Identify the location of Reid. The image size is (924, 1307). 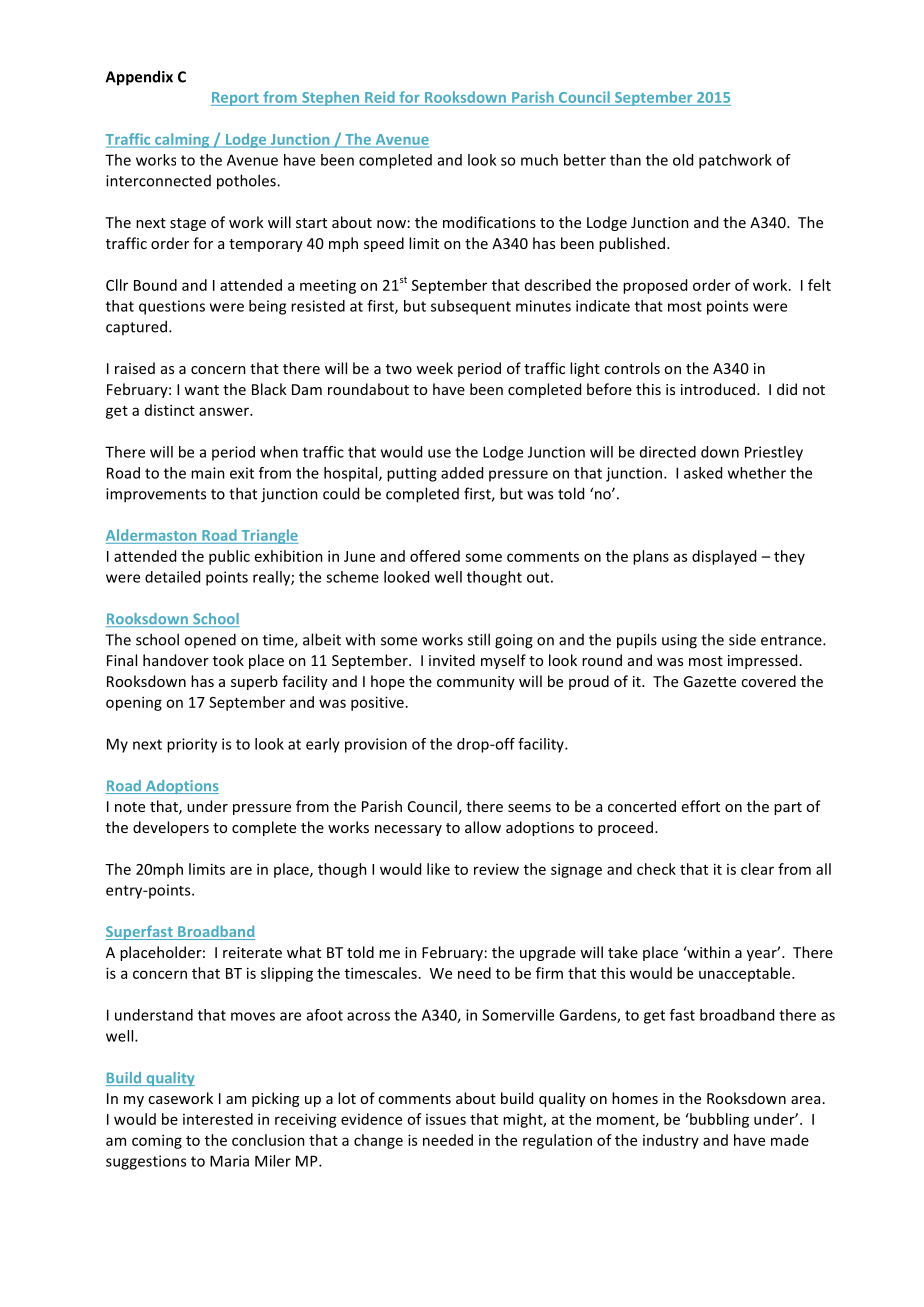
(380, 98).
